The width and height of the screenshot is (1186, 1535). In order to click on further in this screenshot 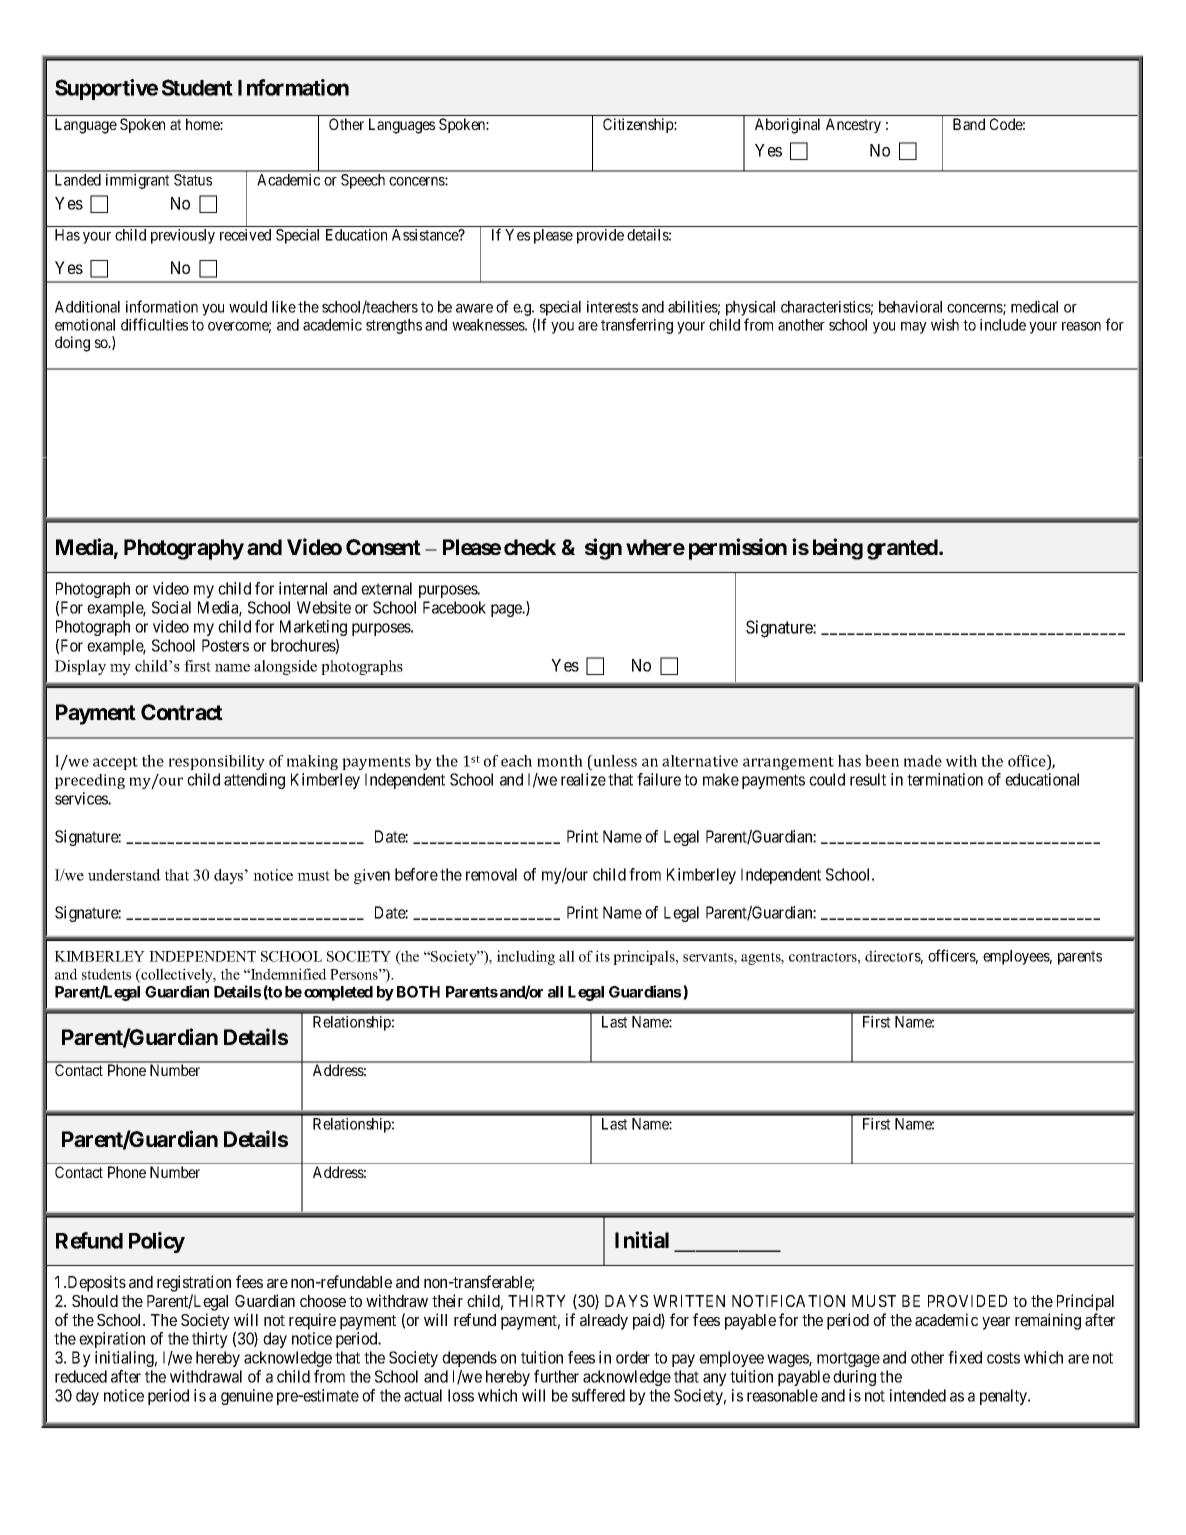, I will do `click(556, 1376)`.
